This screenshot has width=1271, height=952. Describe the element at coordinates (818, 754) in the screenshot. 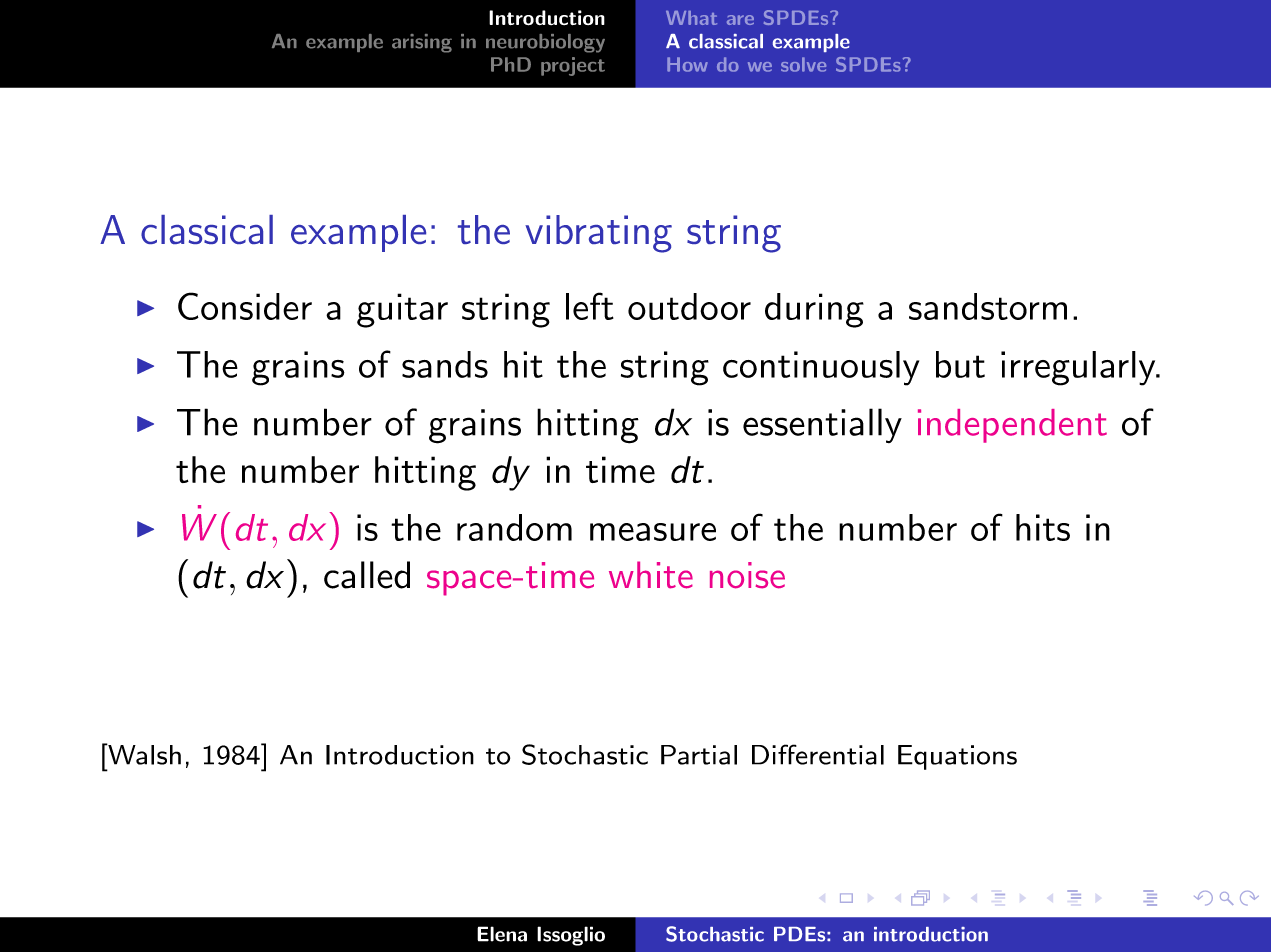

I see `Differential` at that location.
